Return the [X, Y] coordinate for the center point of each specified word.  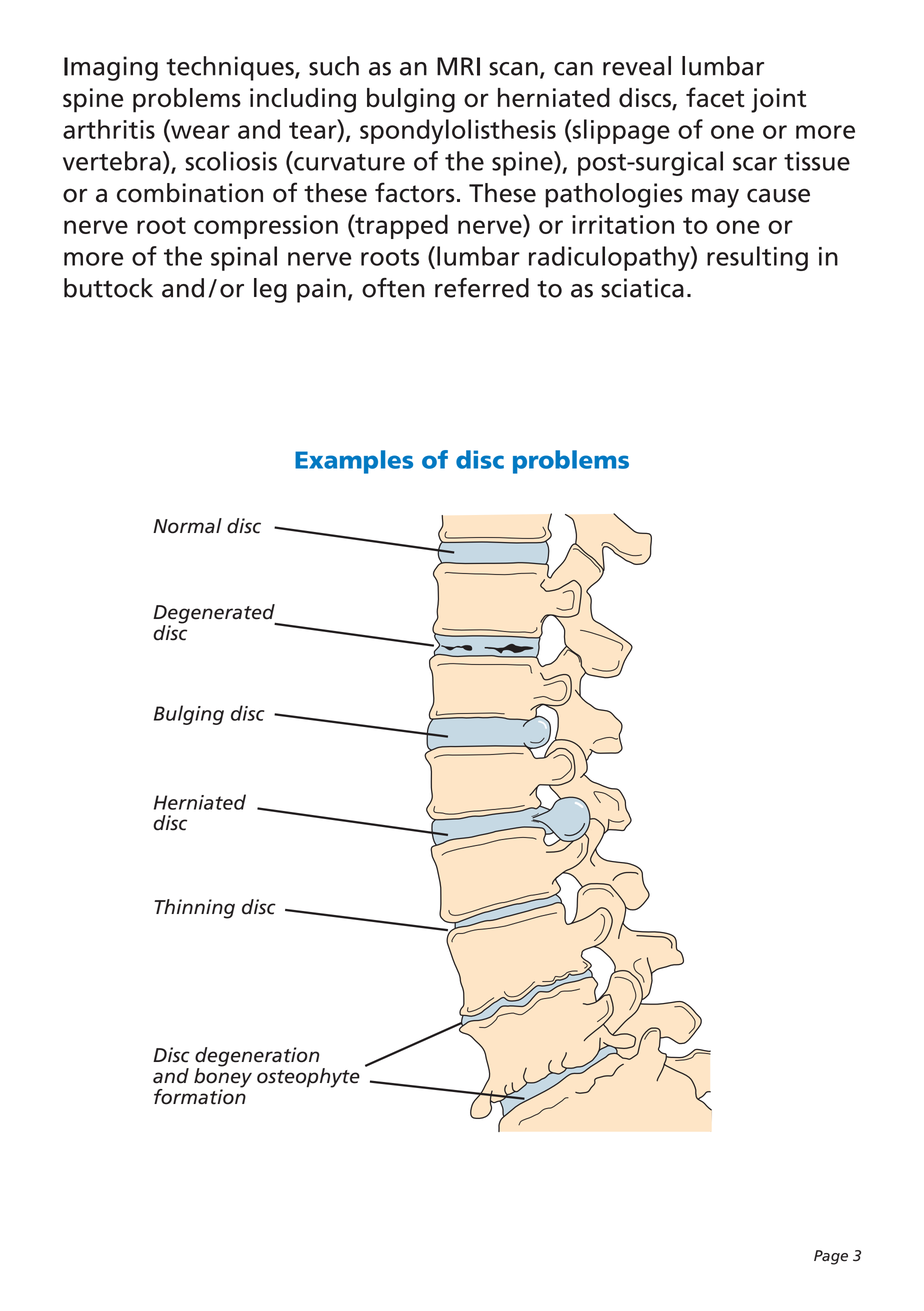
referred [482, 288]
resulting [757, 258]
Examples [354, 462]
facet [715, 97]
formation [200, 1095]
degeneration [257, 1058]
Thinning [194, 909]
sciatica [642, 288]
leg [270, 290]
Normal [187, 526]
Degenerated [215, 615]
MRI [458, 66]
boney [223, 1078]
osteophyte [308, 1078]
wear [199, 133]
